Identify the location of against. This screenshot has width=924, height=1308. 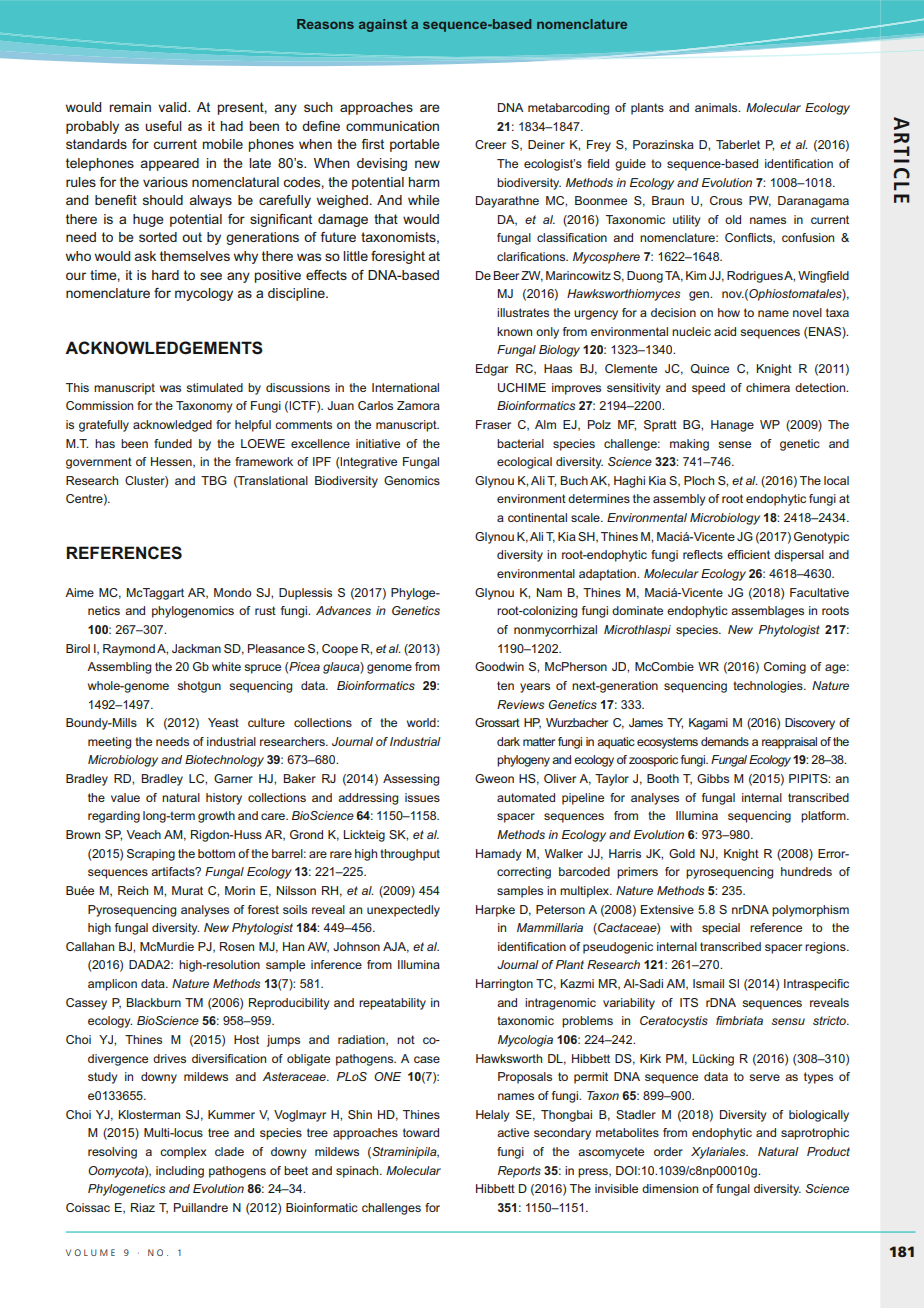
(383, 25).
